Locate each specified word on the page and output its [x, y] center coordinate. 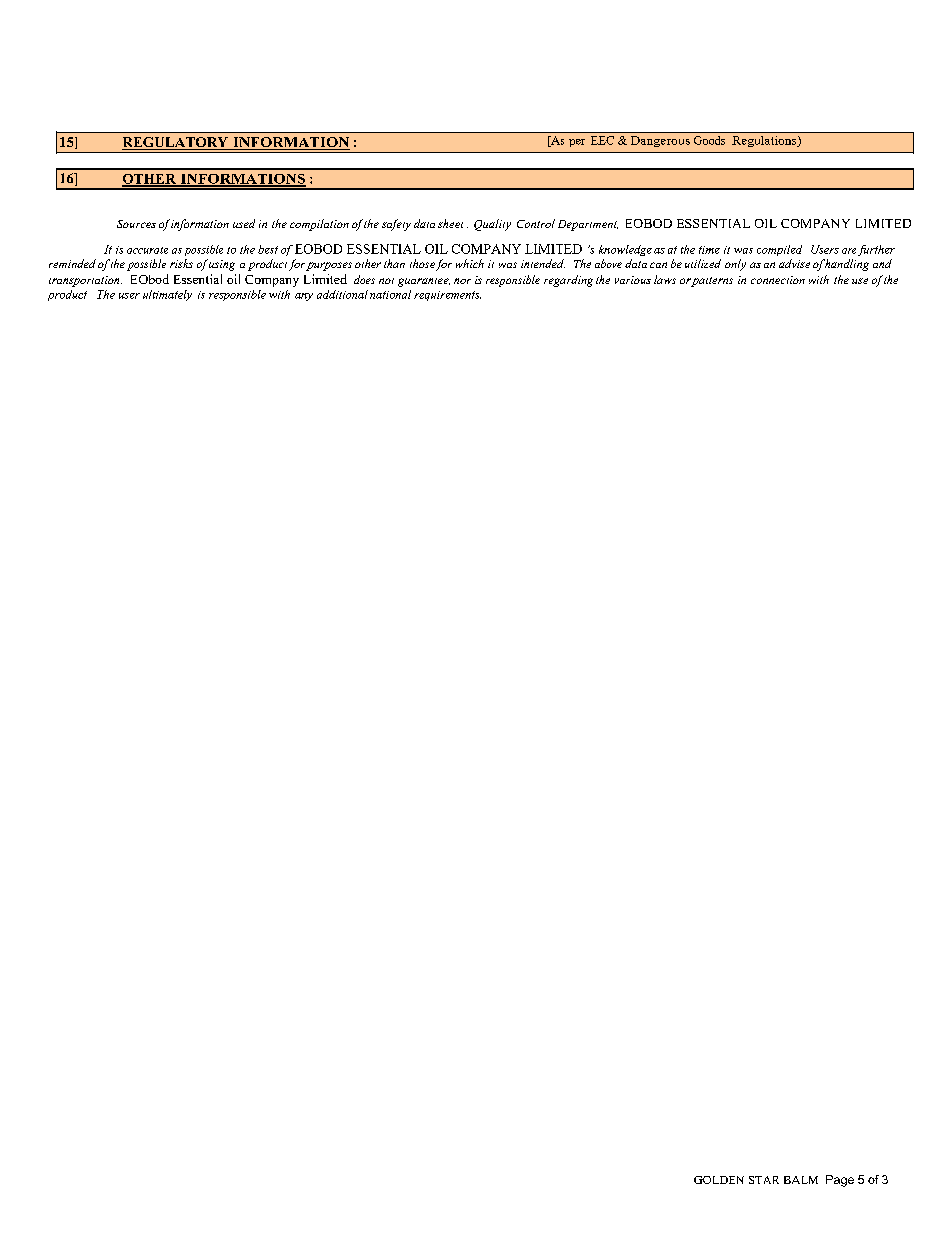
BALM [801, 1180]
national [390, 294]
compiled [779, 250]
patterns [712, 282]
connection [778, 280]
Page [840, 1181]
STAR [764, 1180]
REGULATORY [176, 143]
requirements [447, 296]
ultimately [167, 295]
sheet [450, 223]
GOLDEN [719, 1180]
